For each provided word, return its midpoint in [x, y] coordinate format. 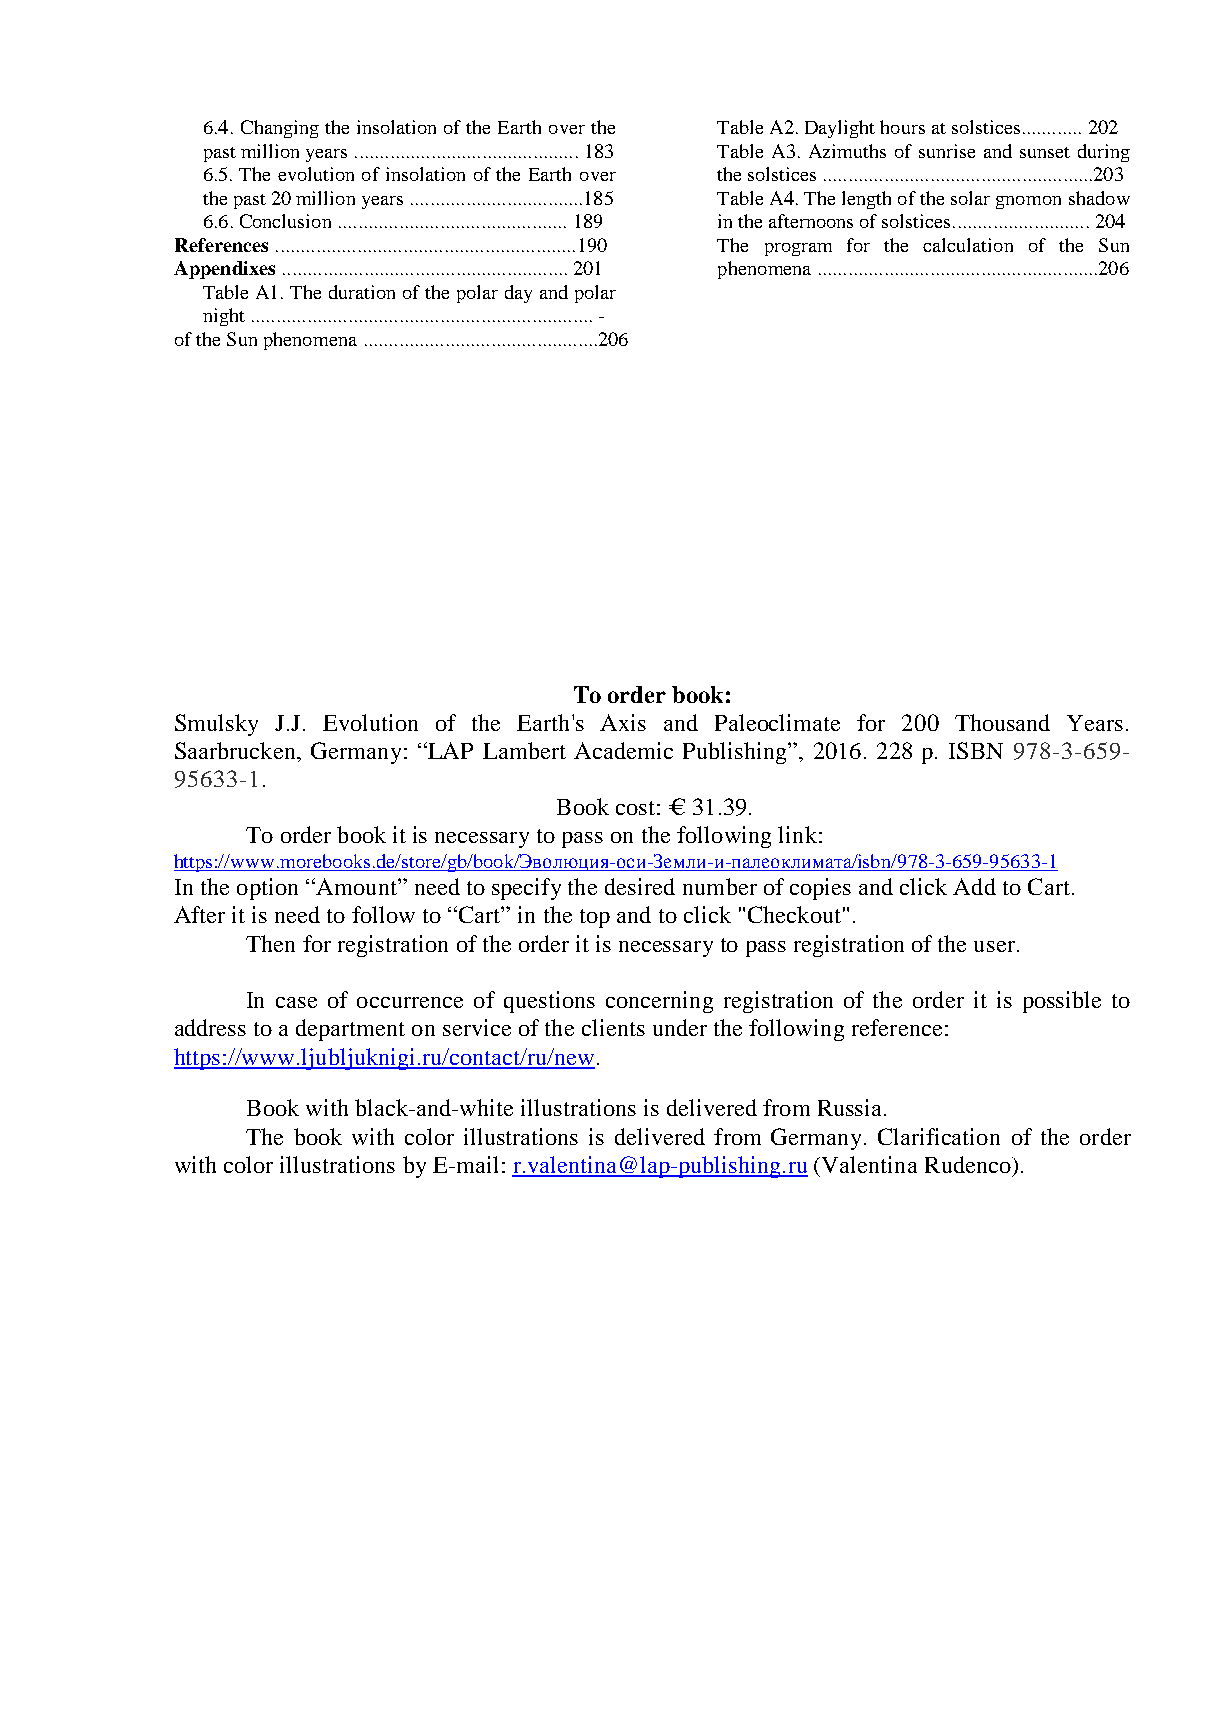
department [350, 1030]
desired [640, 886]
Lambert [524, 750]
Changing [280, 129]
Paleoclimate [777, 722]
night [224, 317]
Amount [356, 886]
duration [362, 292]
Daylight [840, 129]
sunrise [947, 151]
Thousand [1002, 722]
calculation [968, 245]
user [996, 946]
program [798, 249]
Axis [623, 722]
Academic [623, 750]
